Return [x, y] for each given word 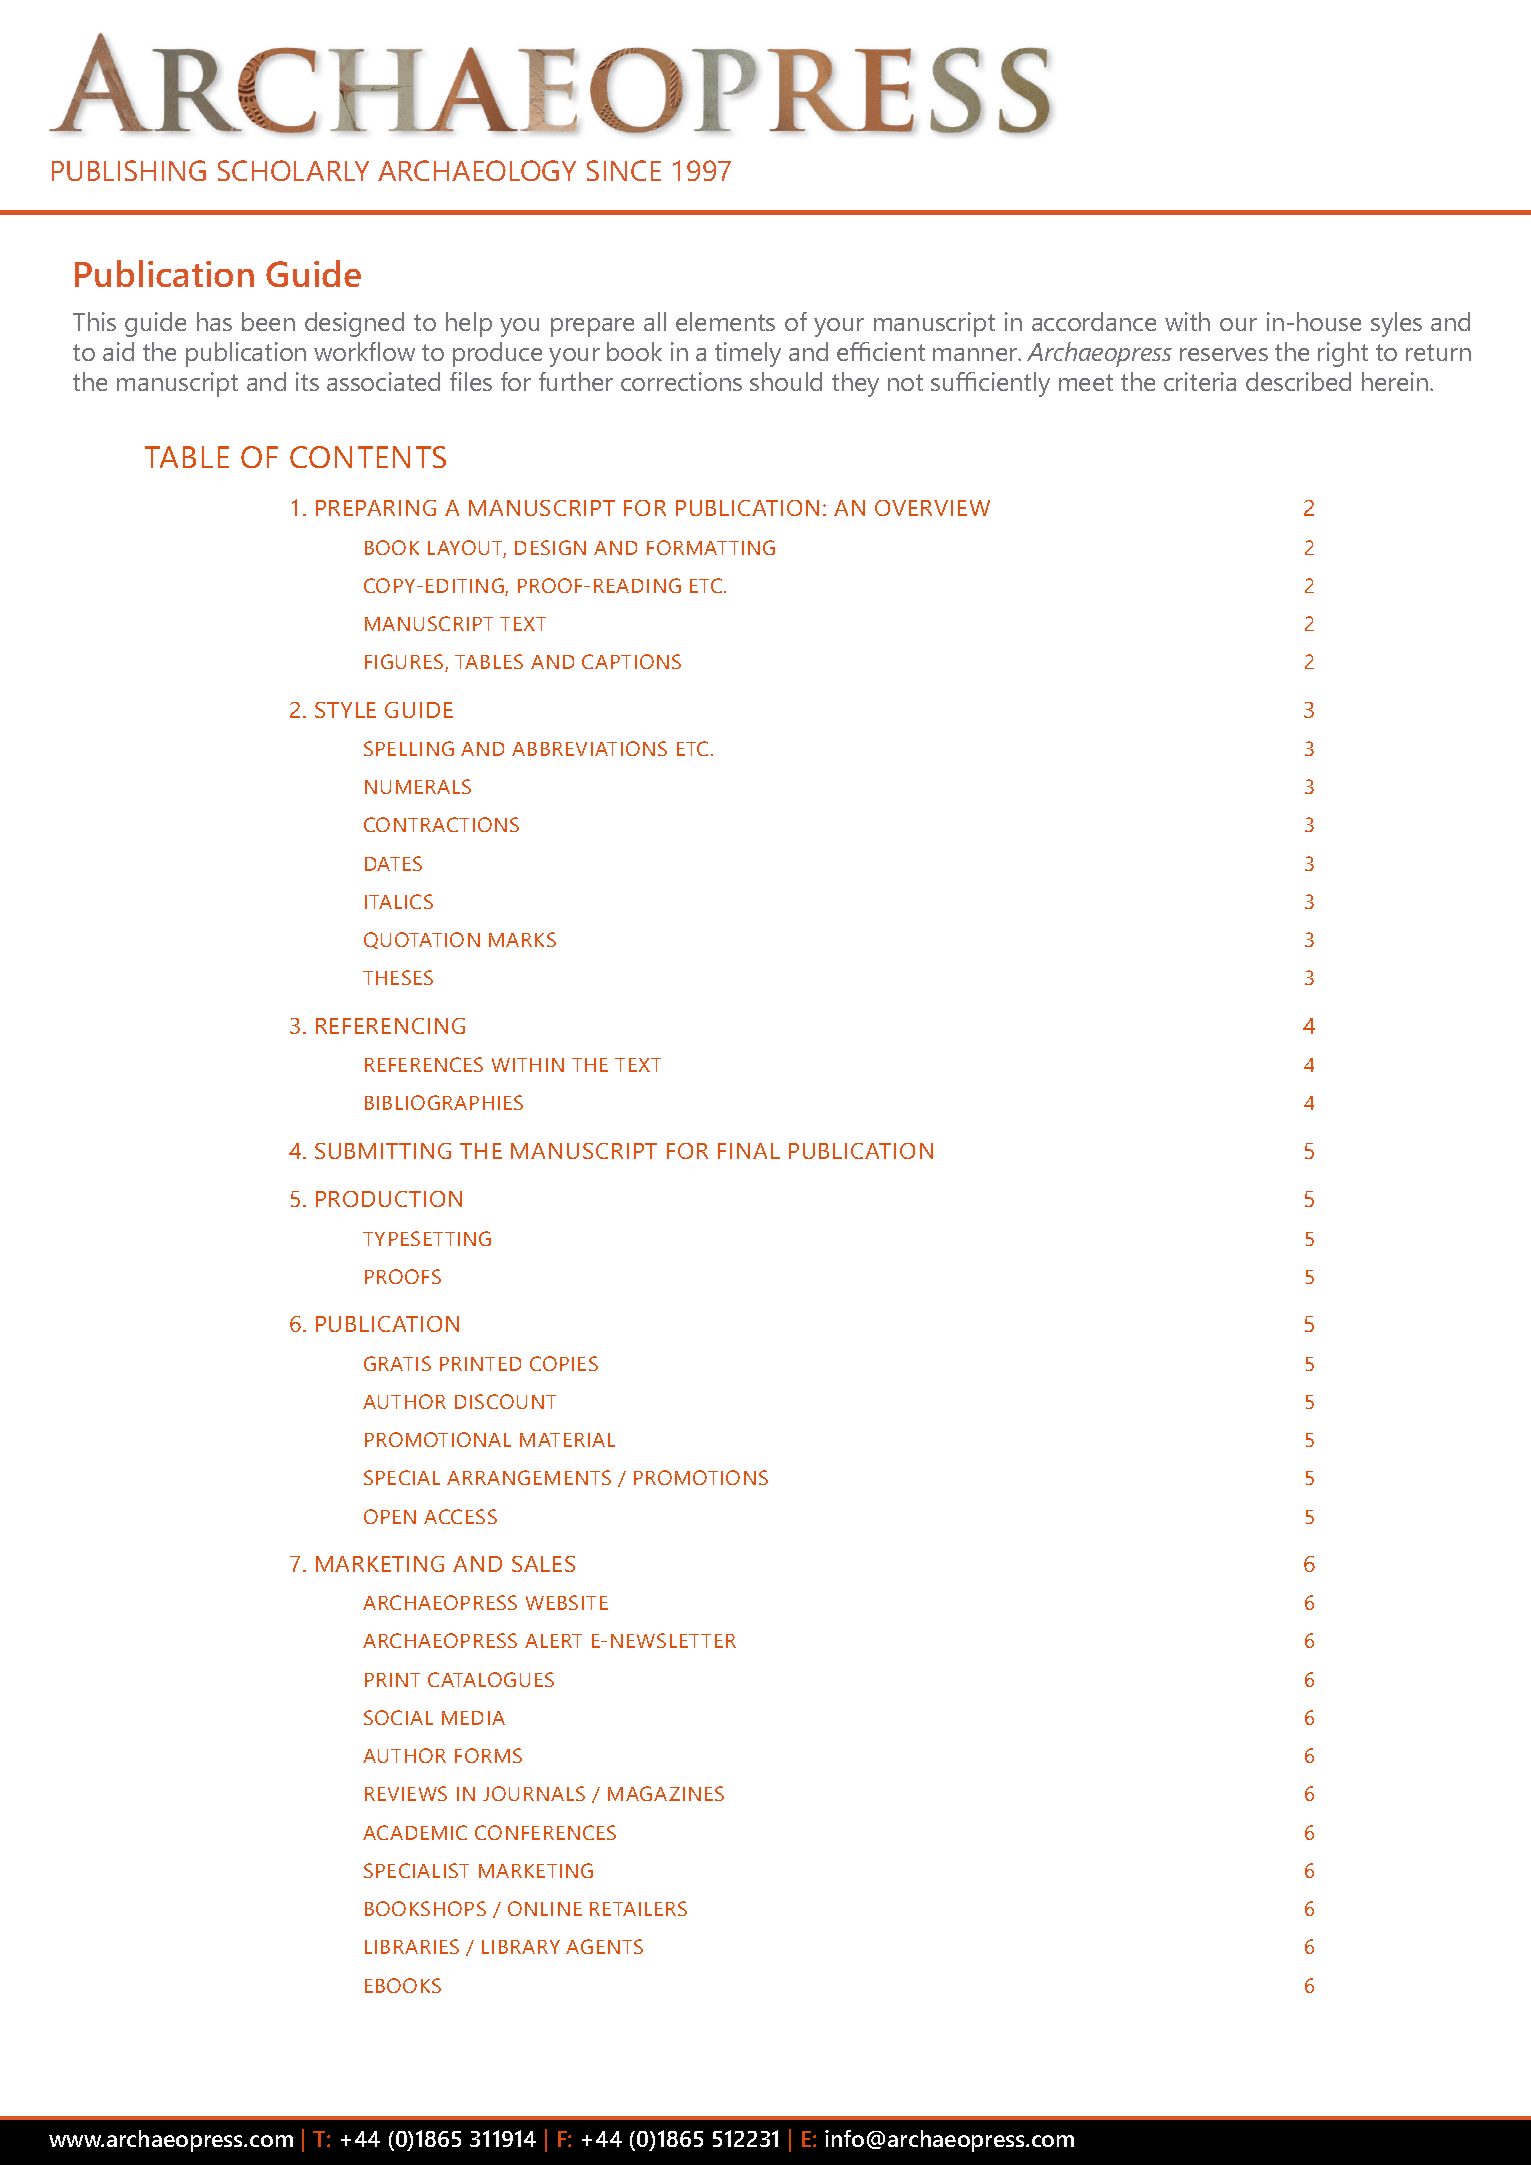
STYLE [345, 710]
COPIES [564, 1363]
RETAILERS [638, 1908]
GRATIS [397, 1363]
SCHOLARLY [293, 170]
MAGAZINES [666, 1793]
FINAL [749, 1151]
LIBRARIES [412, 1946]
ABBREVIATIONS [589, 748]
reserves [1224, 354]
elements [725, 321]
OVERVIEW [932, 508]
